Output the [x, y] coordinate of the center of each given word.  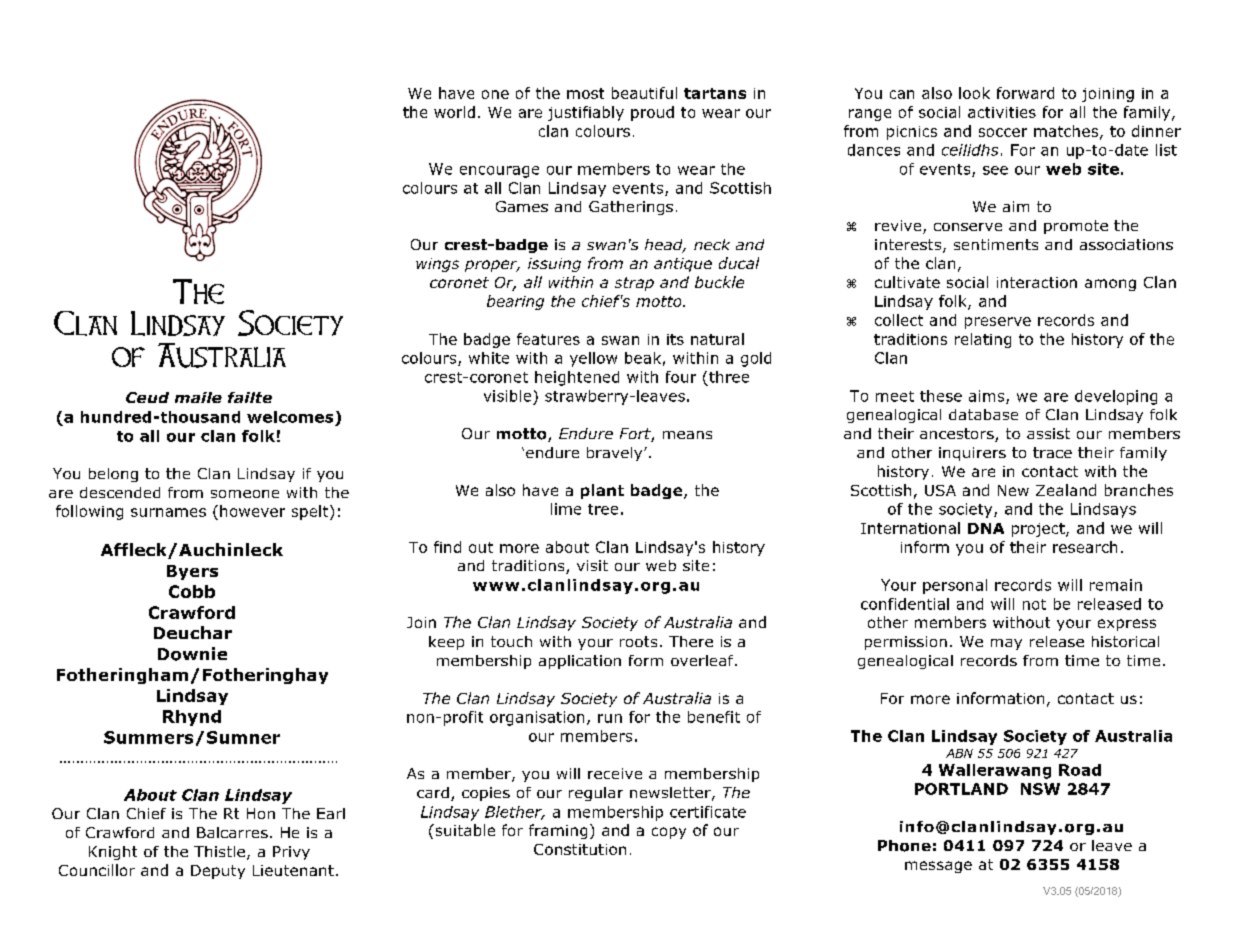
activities [1002, 112]
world [454, 112]
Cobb [192, 591]
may [1006, 644]
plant [602, 491]
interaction [1037, 282]
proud [652, 113]
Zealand [1066, 490]
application [580, 662]
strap [634, 284]
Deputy [218, 872]
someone [245, 494]
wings [437, 265]
